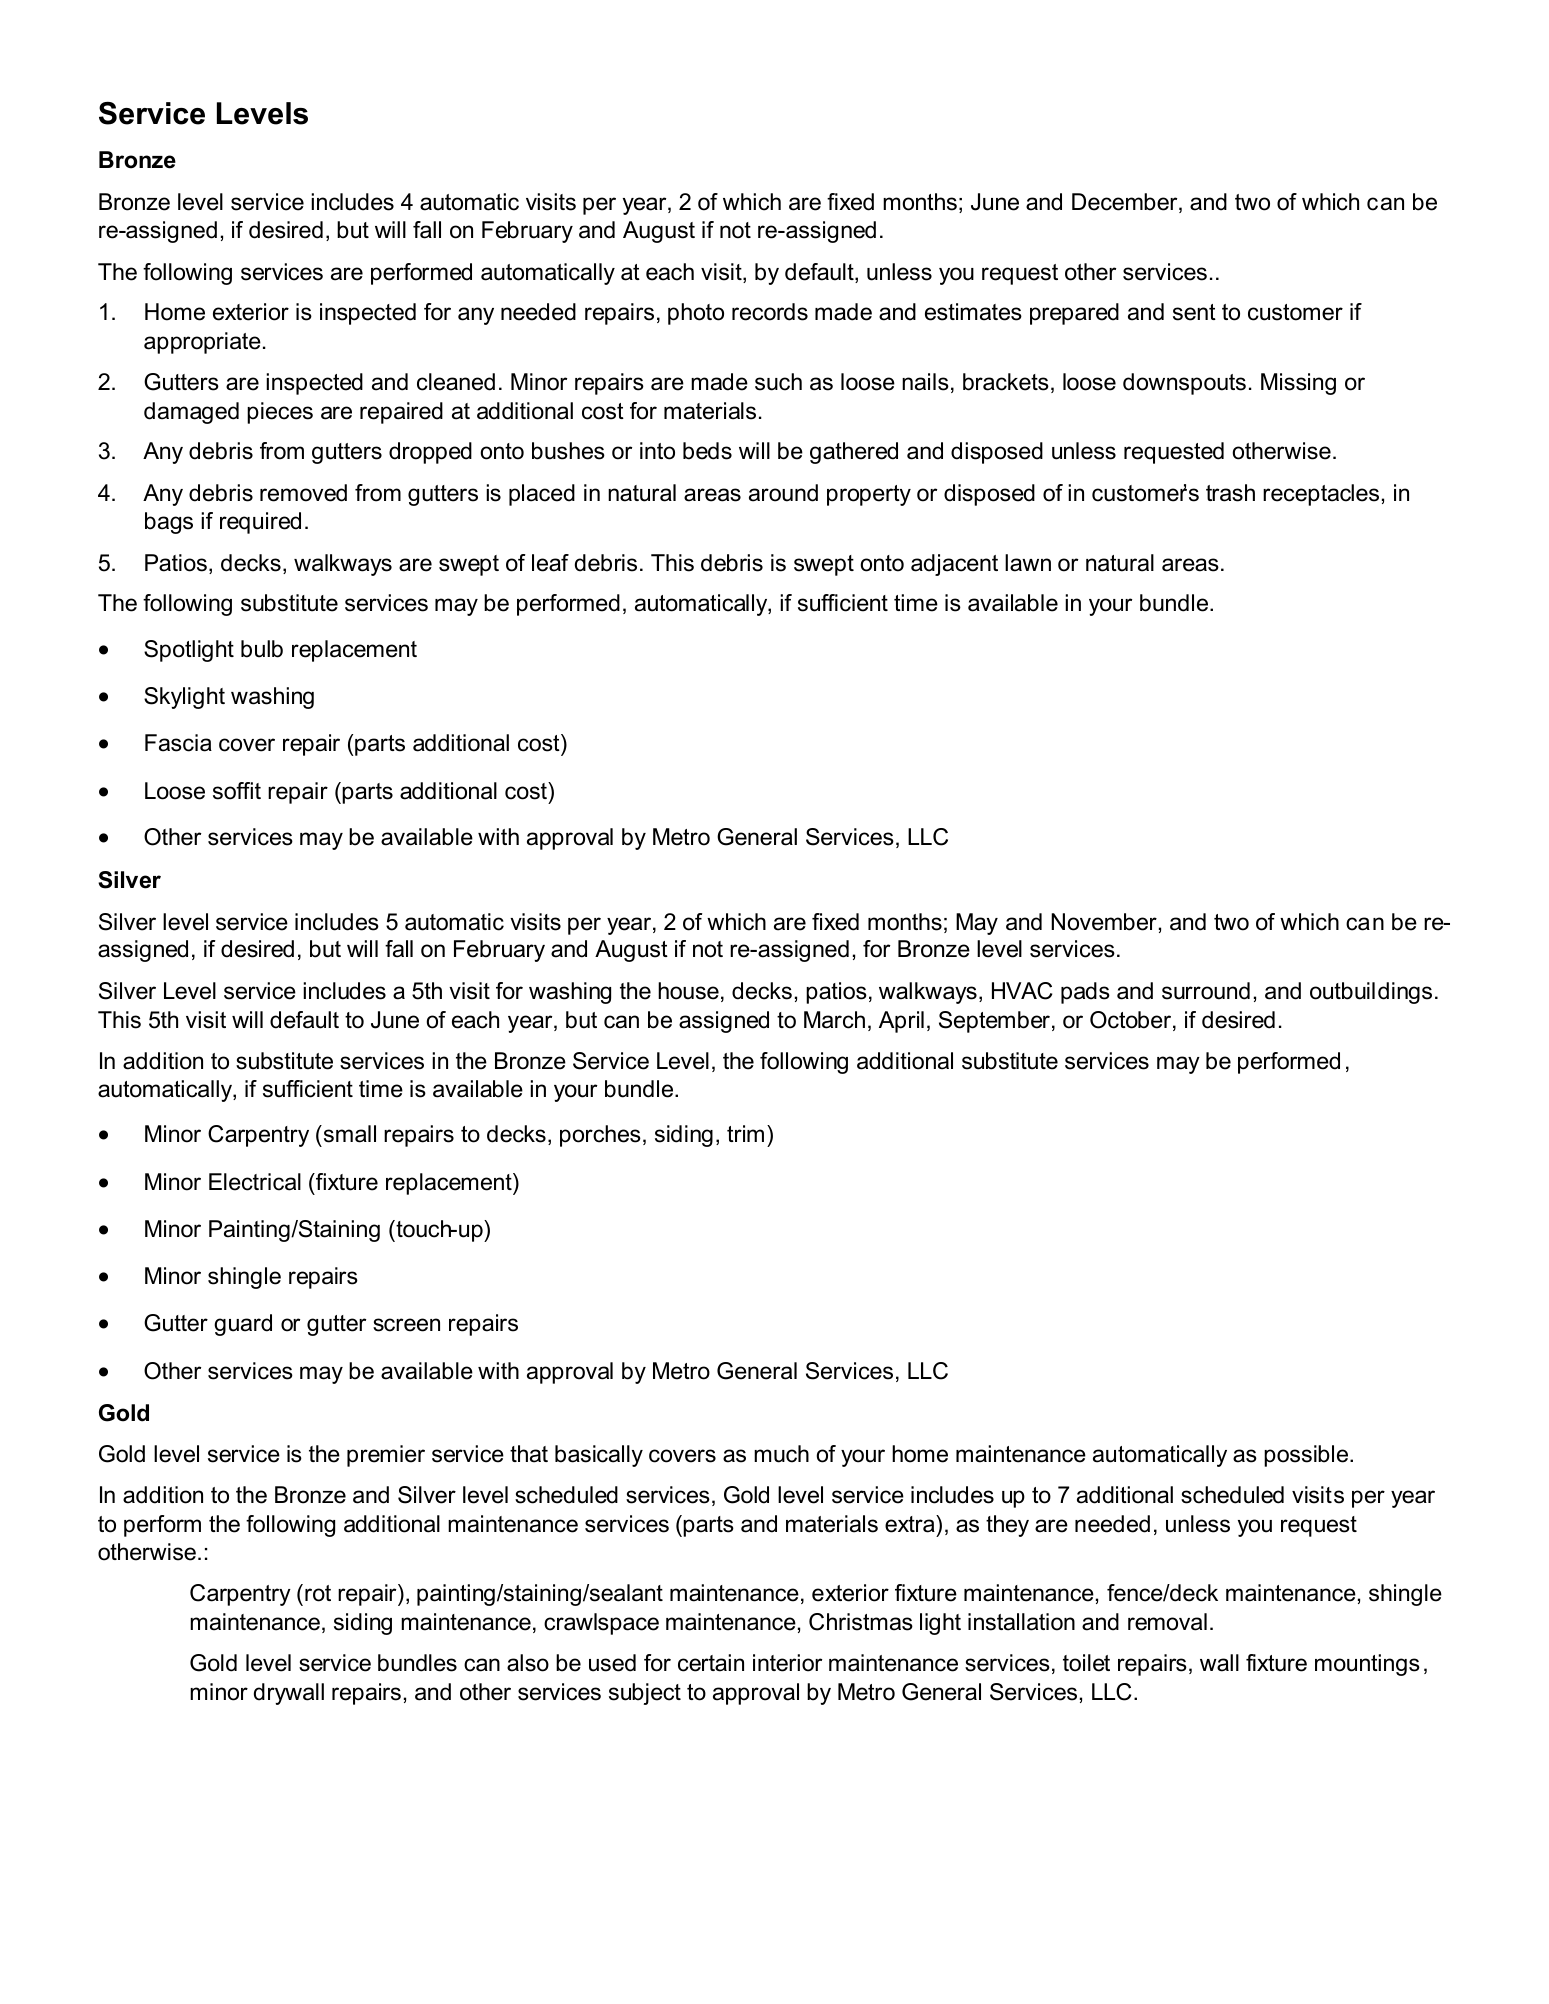  Describe the element at coordinates (348, 1134) in the document. I see `small` at that location.
